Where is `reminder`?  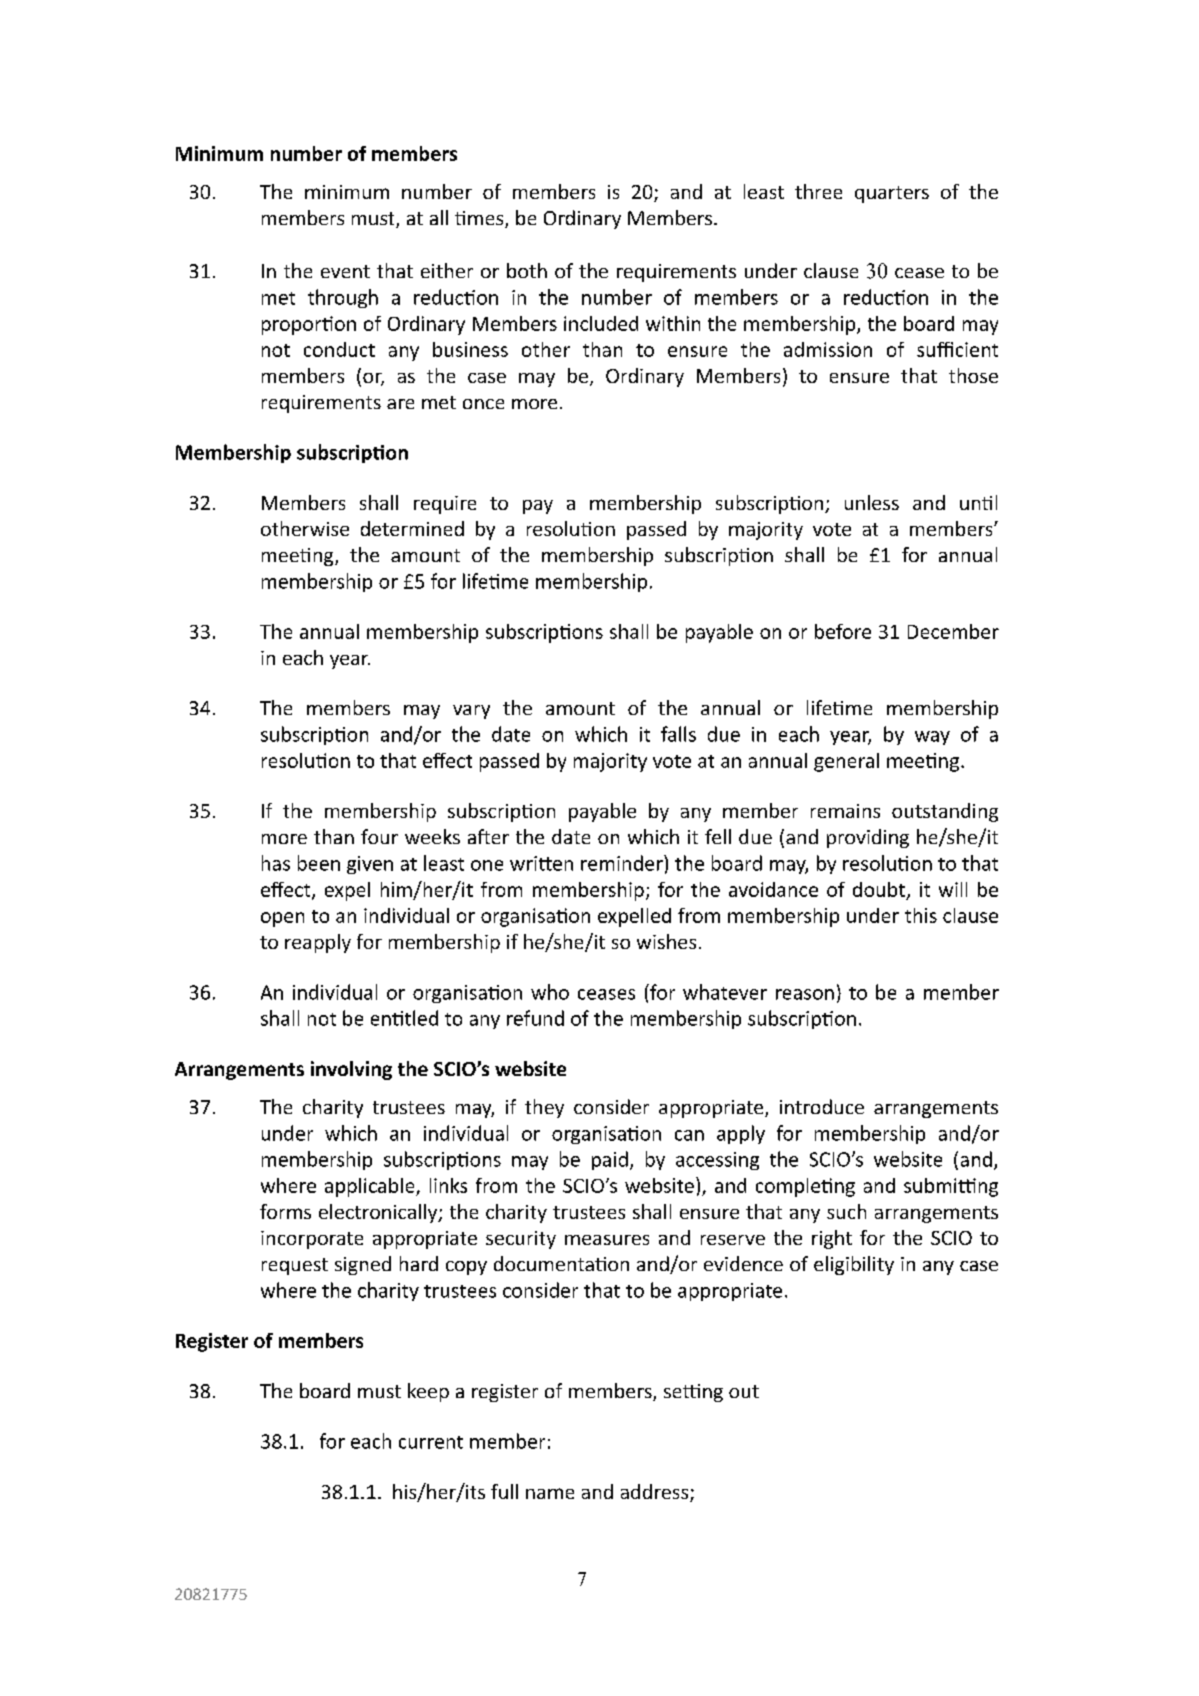
reminder is located at coordinates (623, 863).
